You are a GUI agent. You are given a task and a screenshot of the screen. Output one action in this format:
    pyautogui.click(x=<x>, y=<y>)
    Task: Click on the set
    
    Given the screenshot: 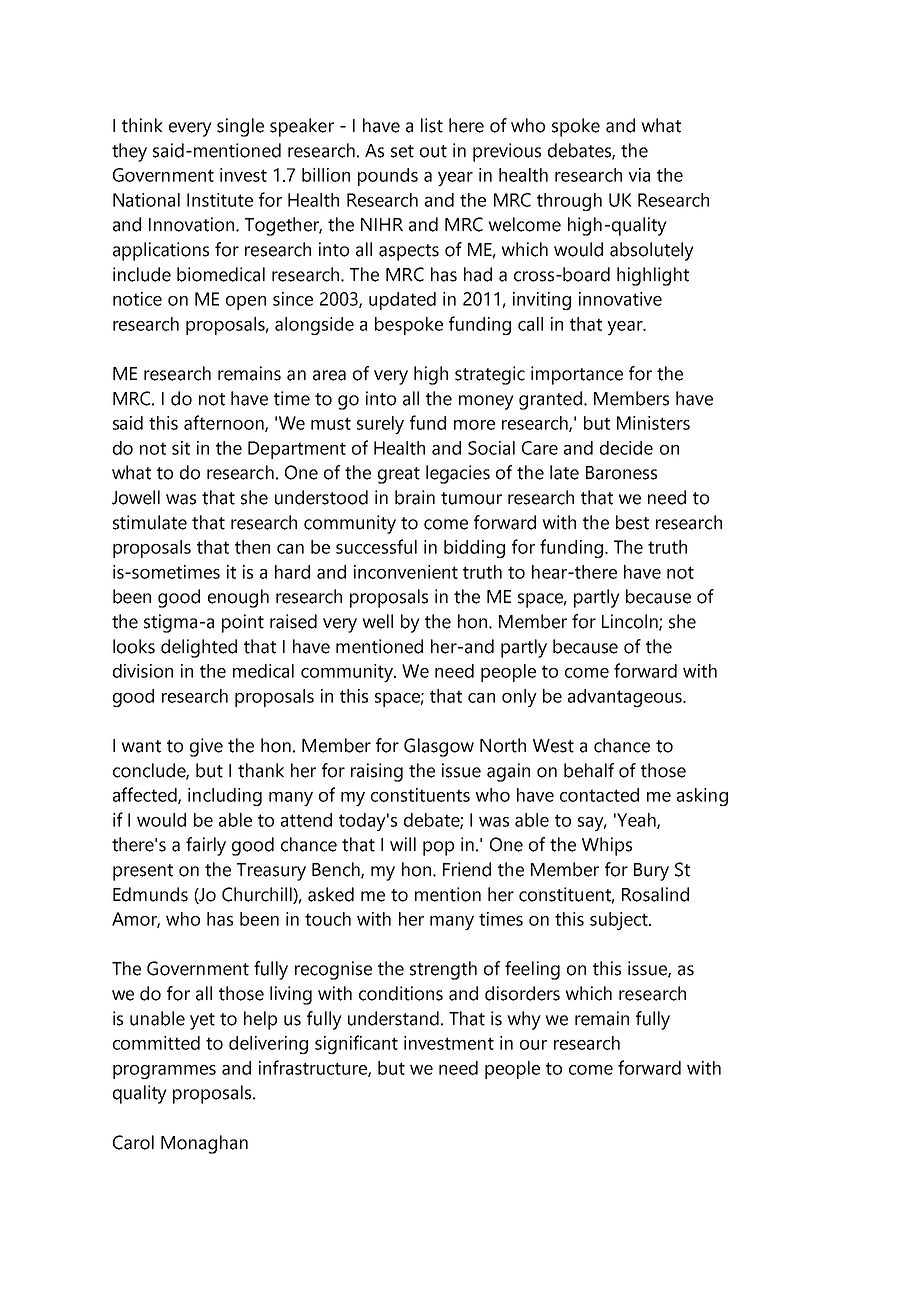 What is the action you would take?
    pyautogui.click(x=402, y=151)
